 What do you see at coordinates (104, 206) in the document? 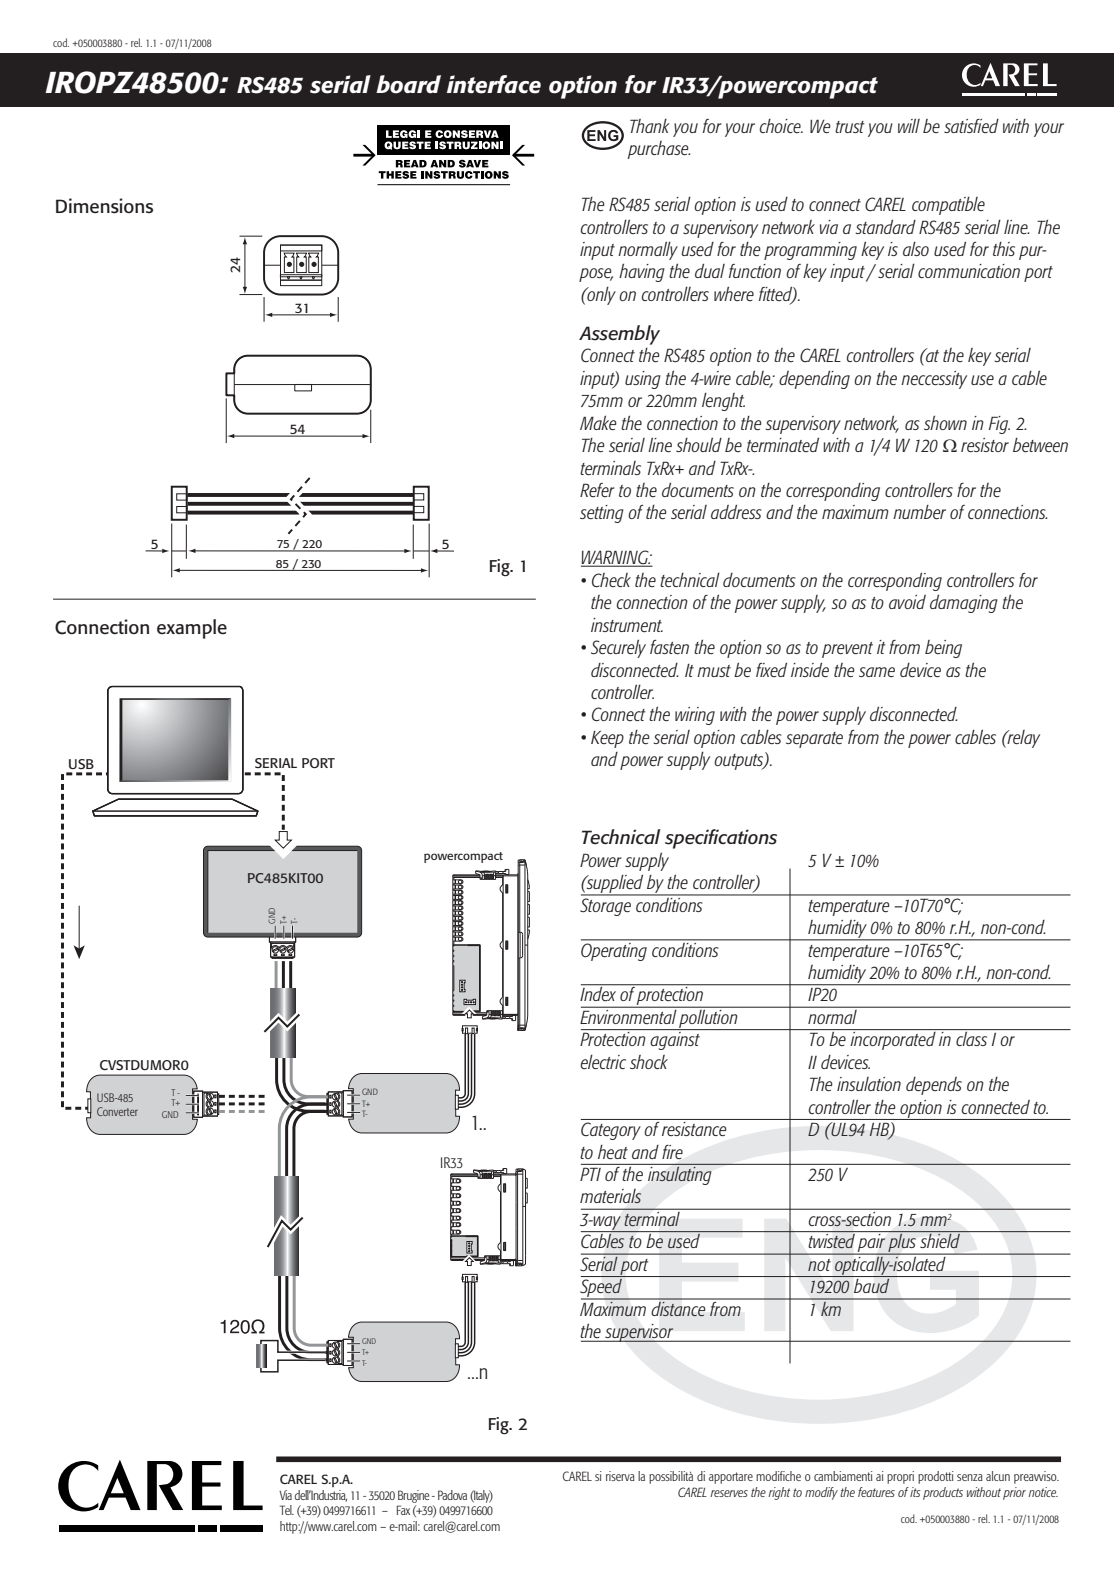
I see `Dimensions` at bounding box center [104, 206].
